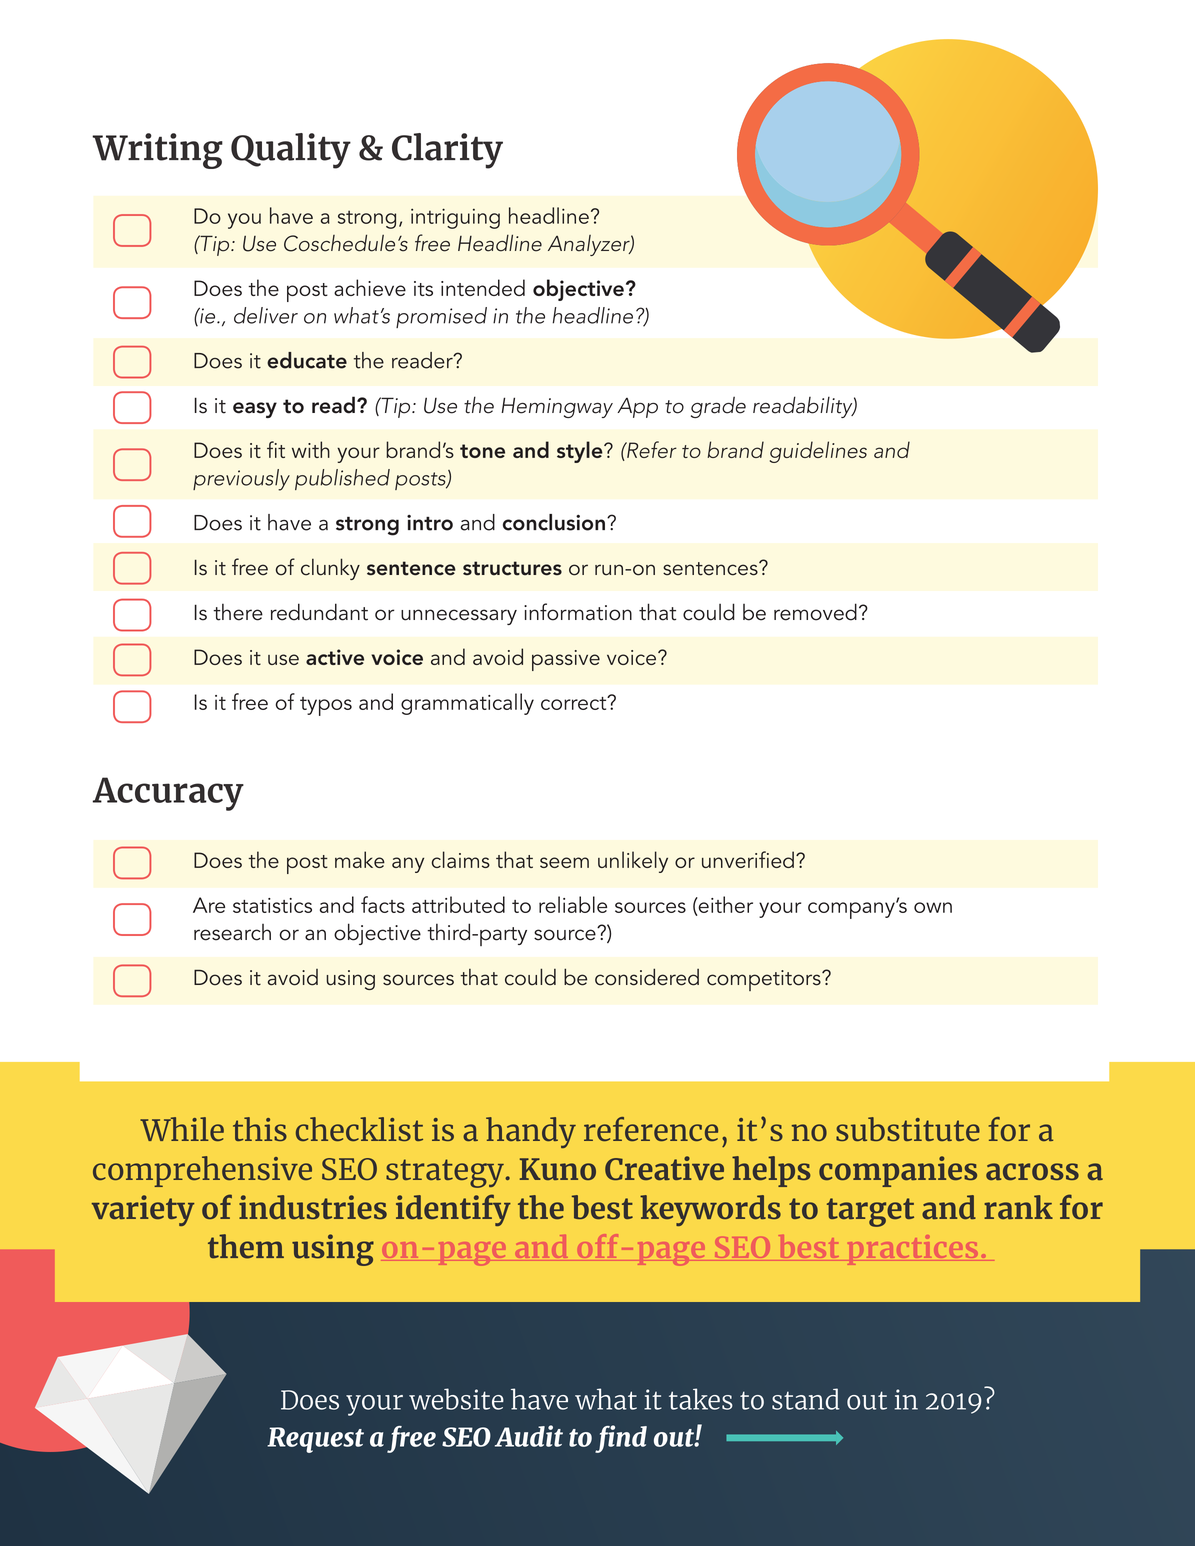  Describe the element at coordinates (315, 1440) in the screenshot. I see `Request` at that location.
